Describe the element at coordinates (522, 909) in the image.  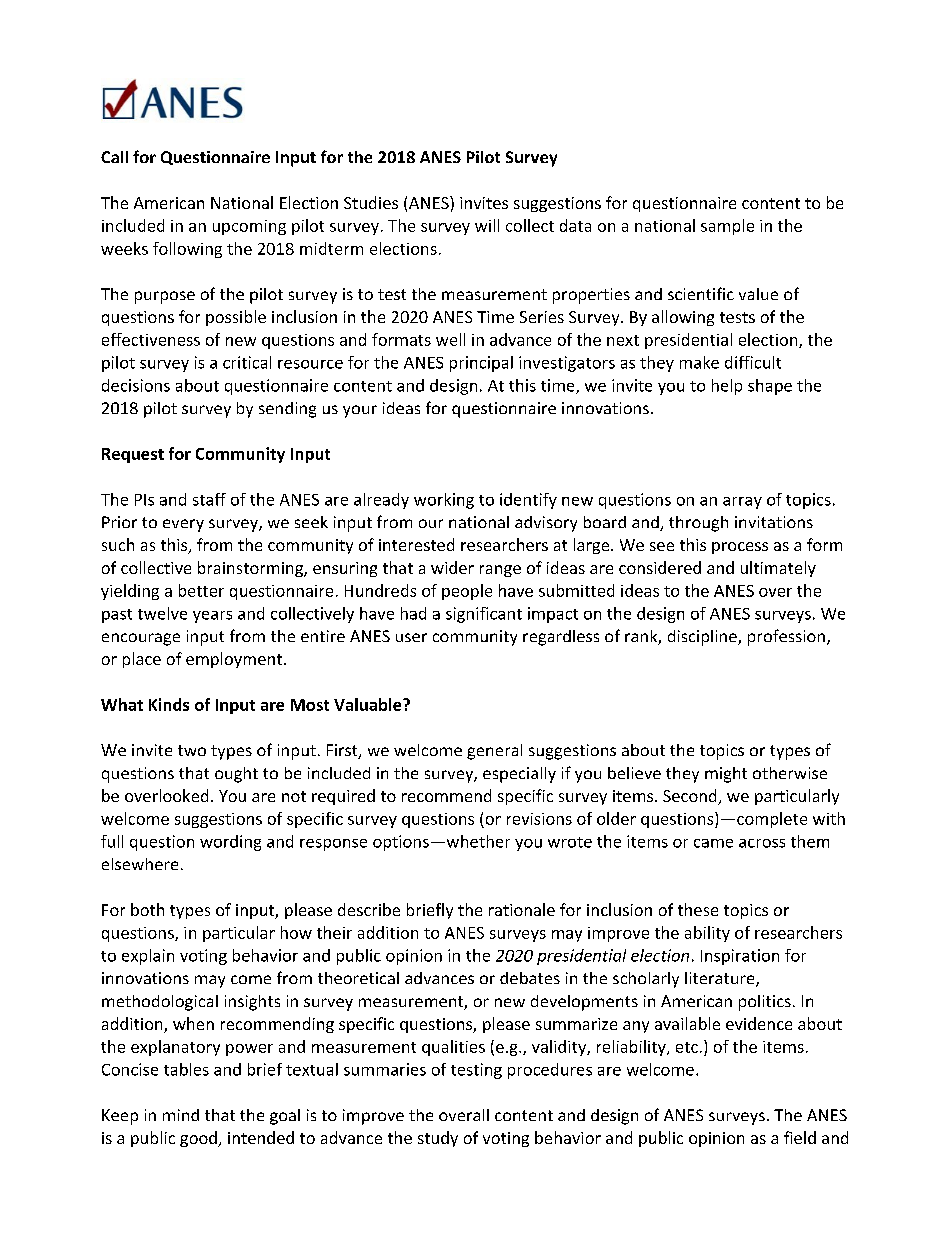
I see `rationale` at that location.
